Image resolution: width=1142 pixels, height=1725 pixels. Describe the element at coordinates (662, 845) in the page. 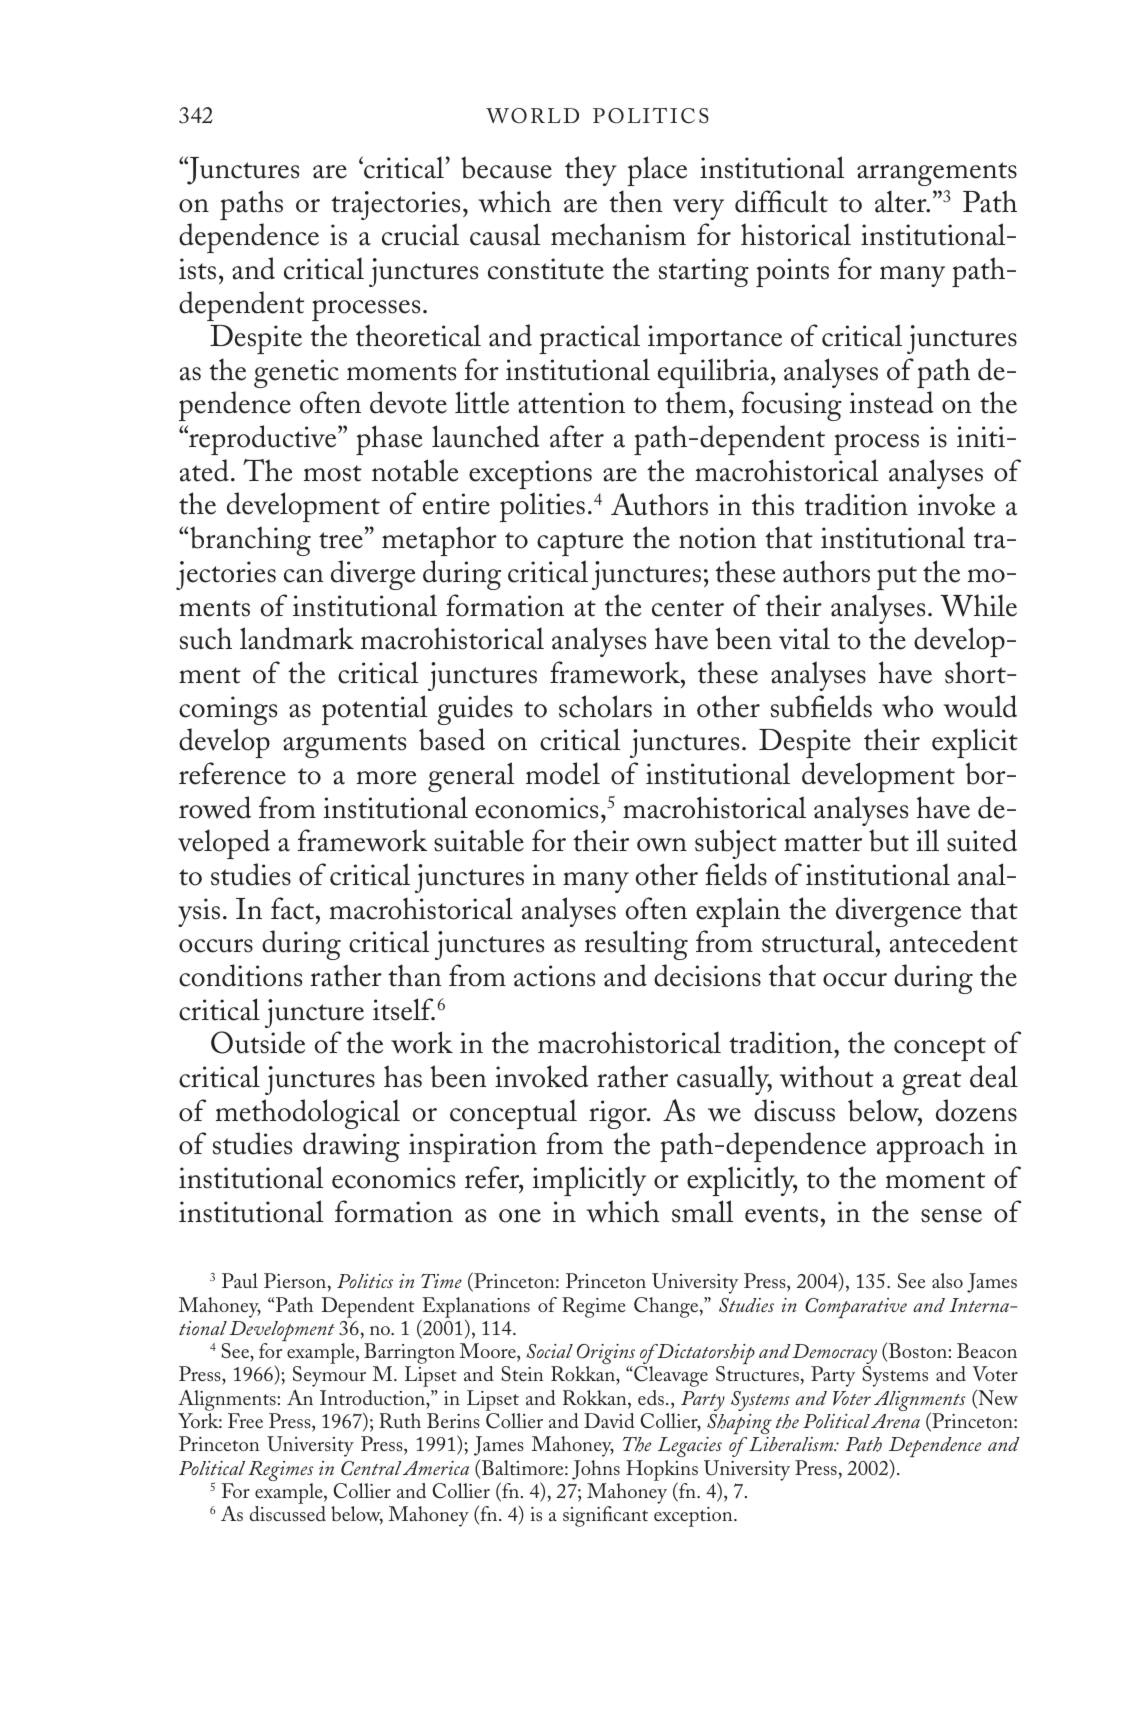

I see `own` at that location.
